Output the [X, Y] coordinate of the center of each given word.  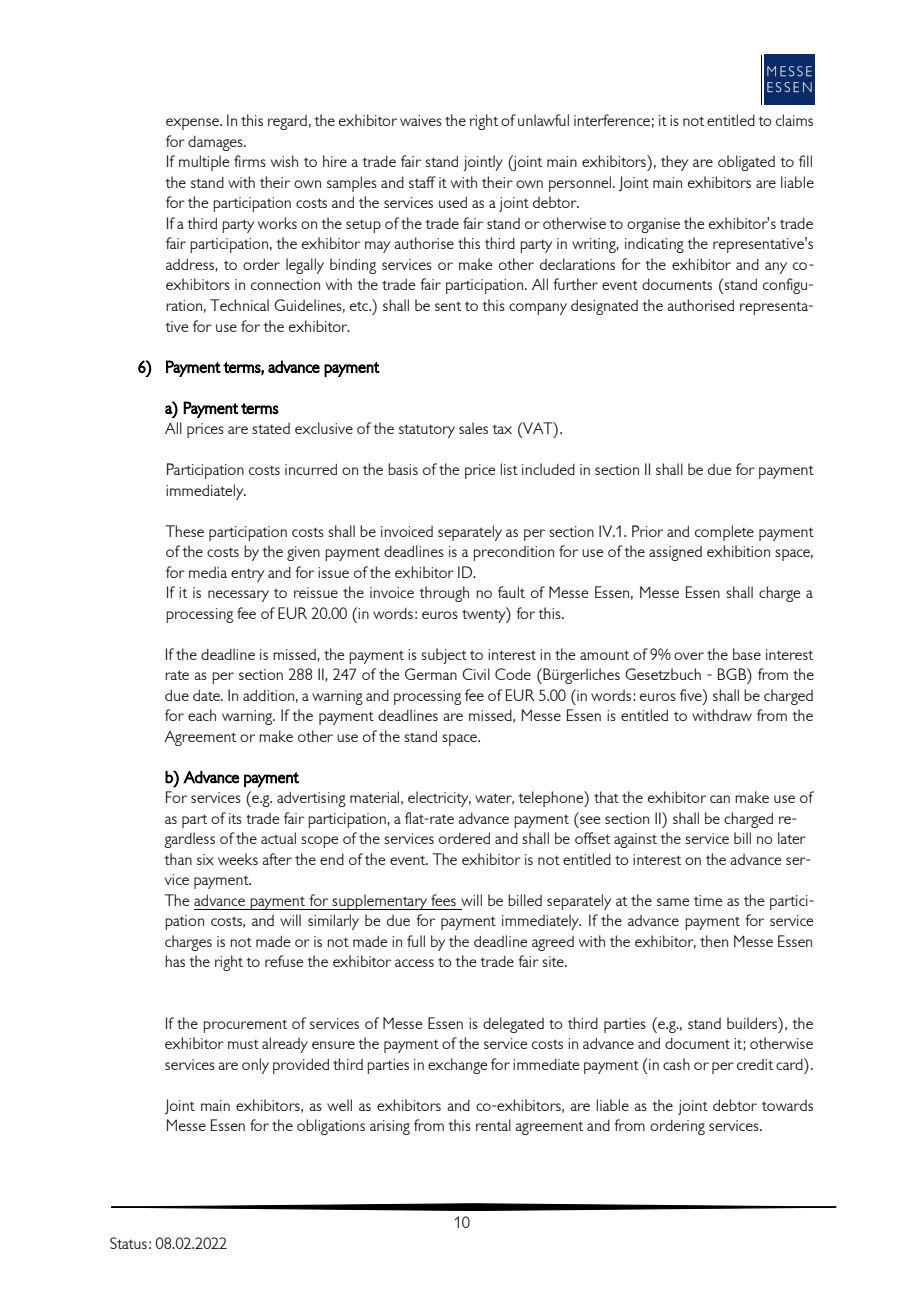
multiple [204, 163]
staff [422, 182]
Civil [476, 674]
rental [493, 1125]
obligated [746, 163]
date [207, 695]
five [692, 695]
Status [128, 1243]
